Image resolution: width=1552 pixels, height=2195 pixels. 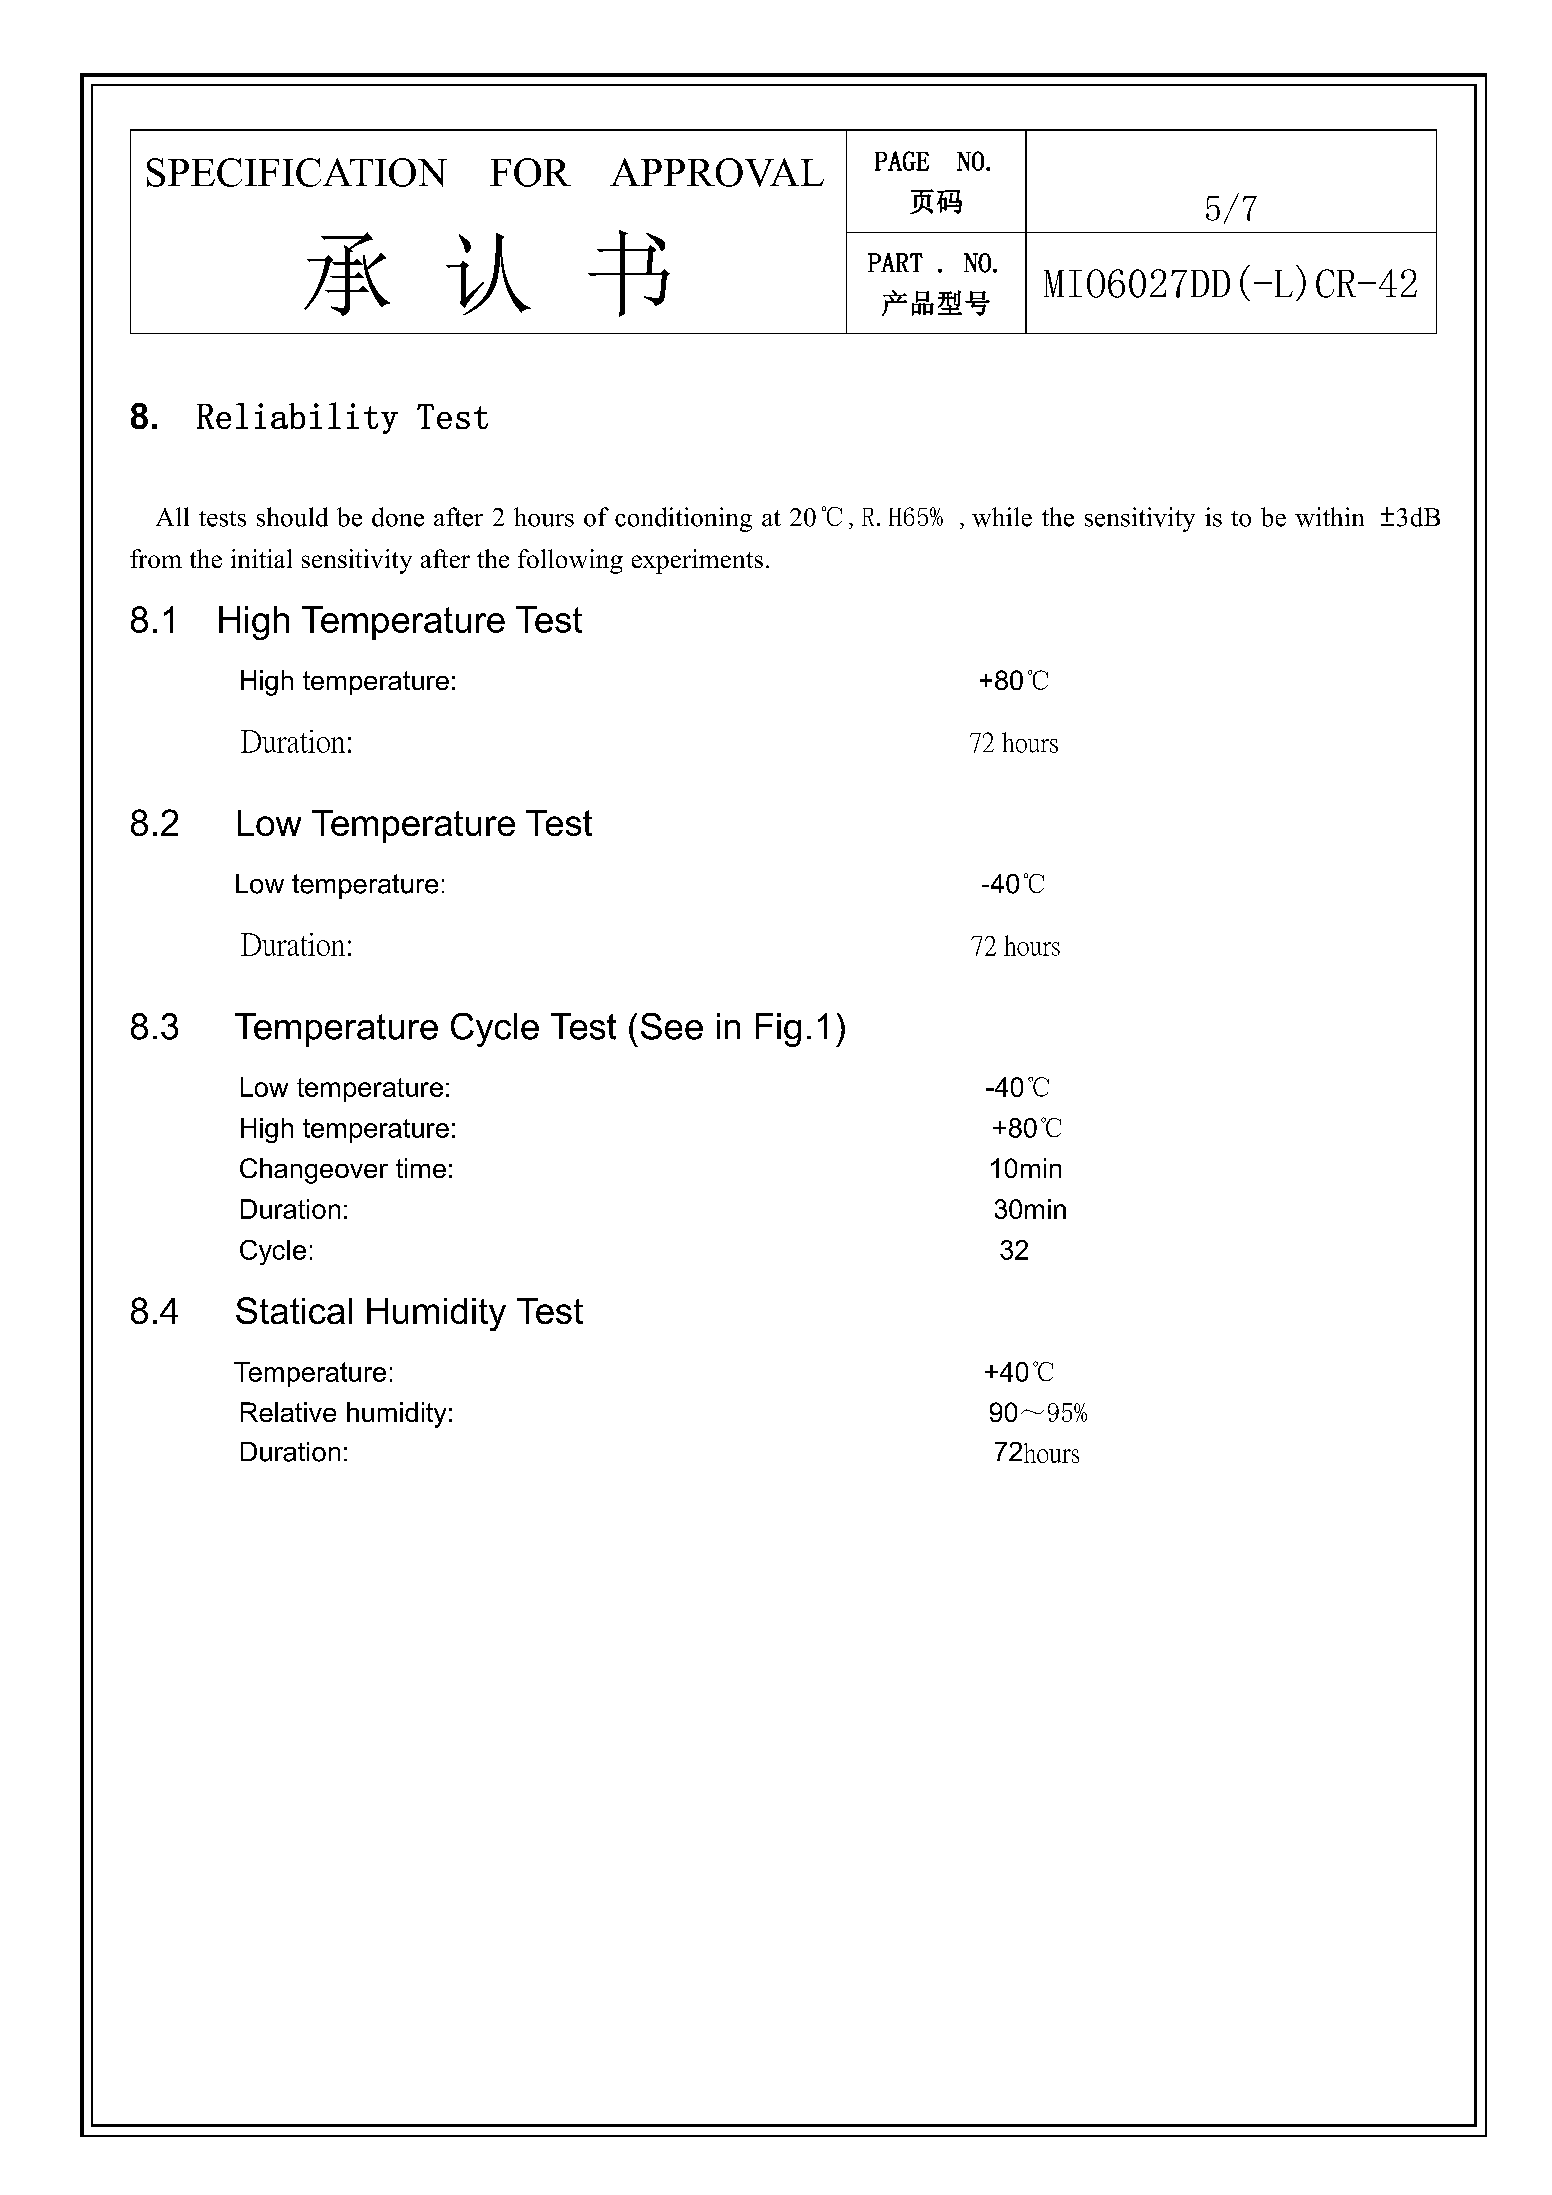 What do you see at coordinates (421, 1168) in the screenshot?
I see `time` at bounding box center [421, 1168].
